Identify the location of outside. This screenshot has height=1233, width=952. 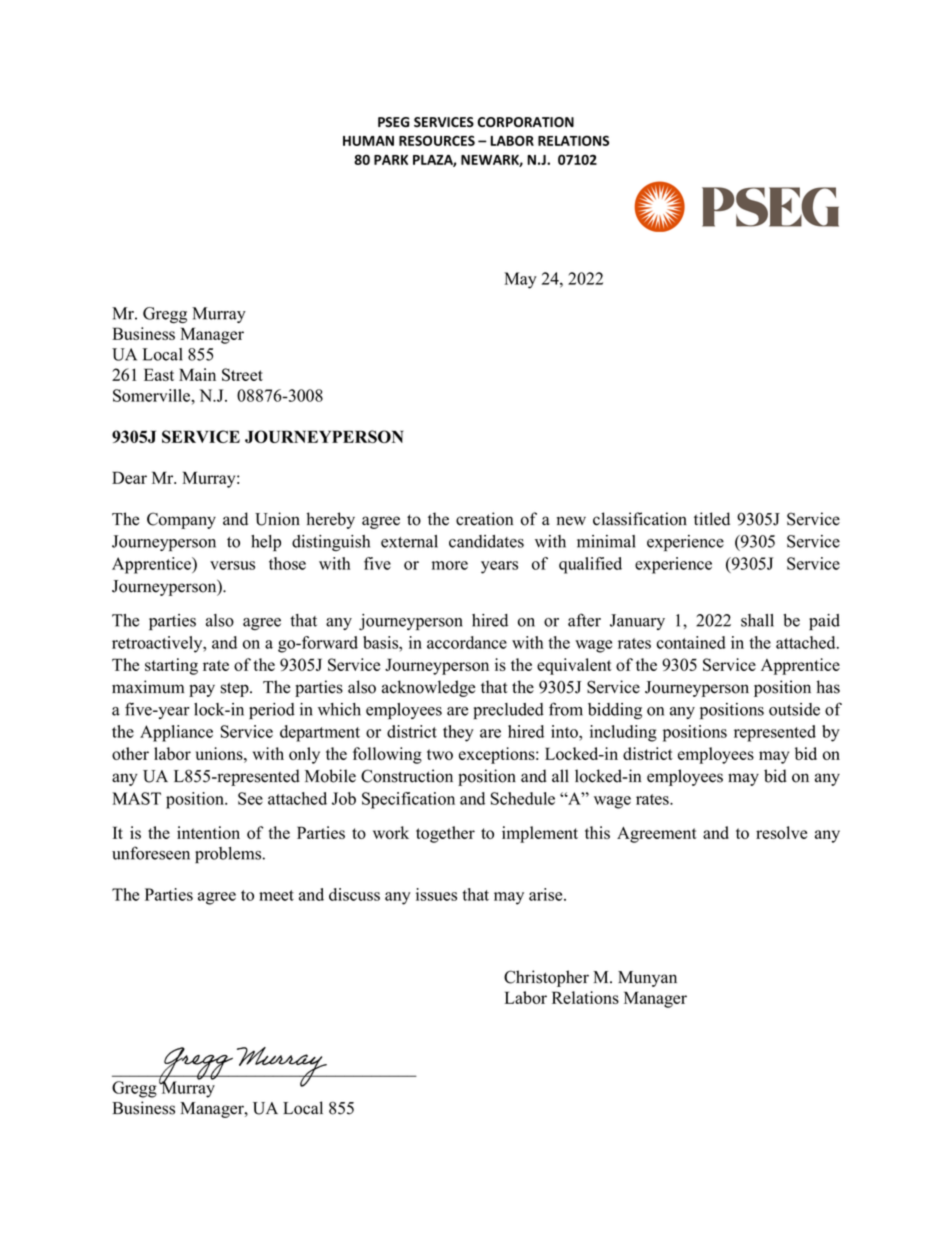
(794, 709).
